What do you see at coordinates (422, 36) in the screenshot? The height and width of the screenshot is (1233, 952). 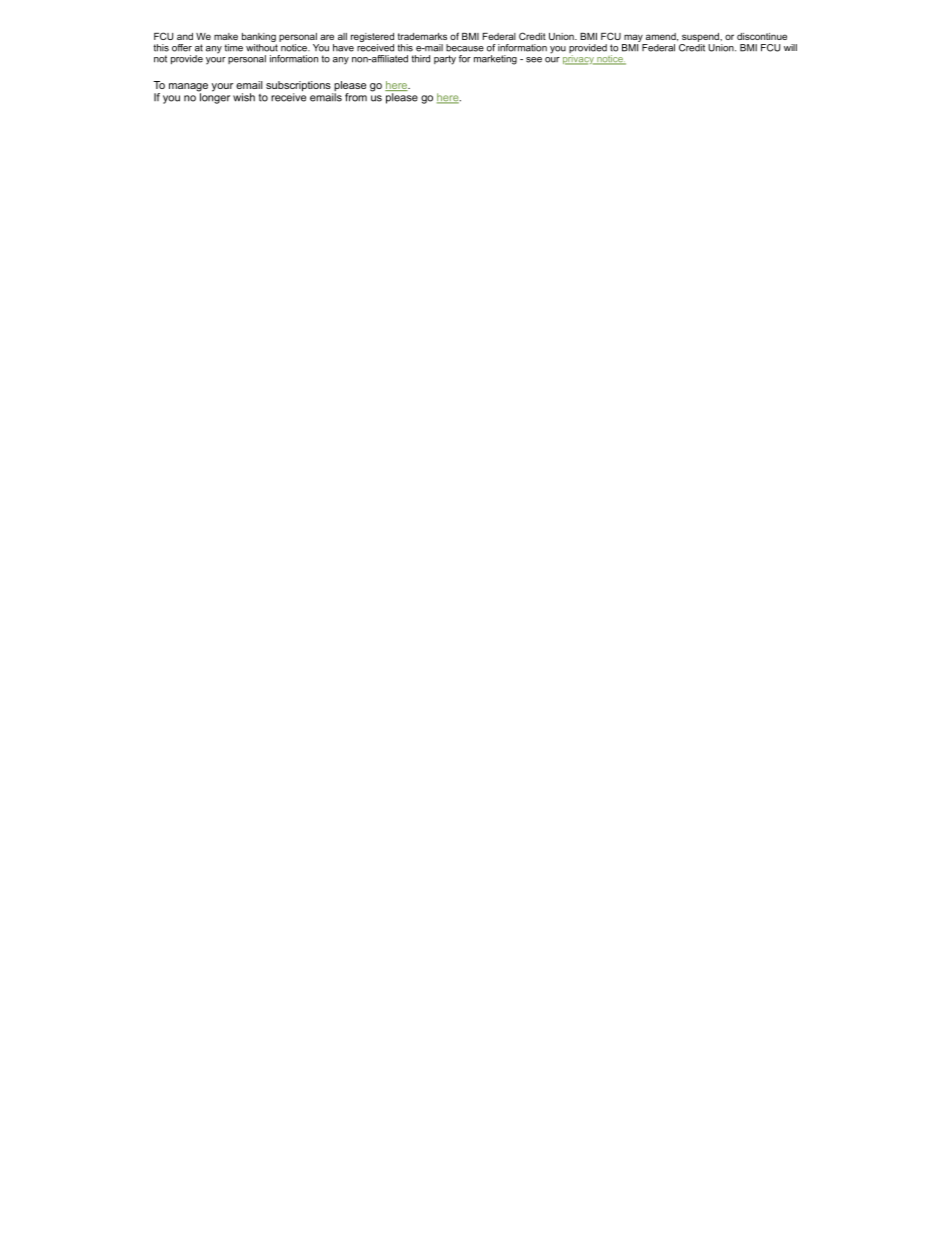 I see `trademarks` at bounding box center [422, 36].
